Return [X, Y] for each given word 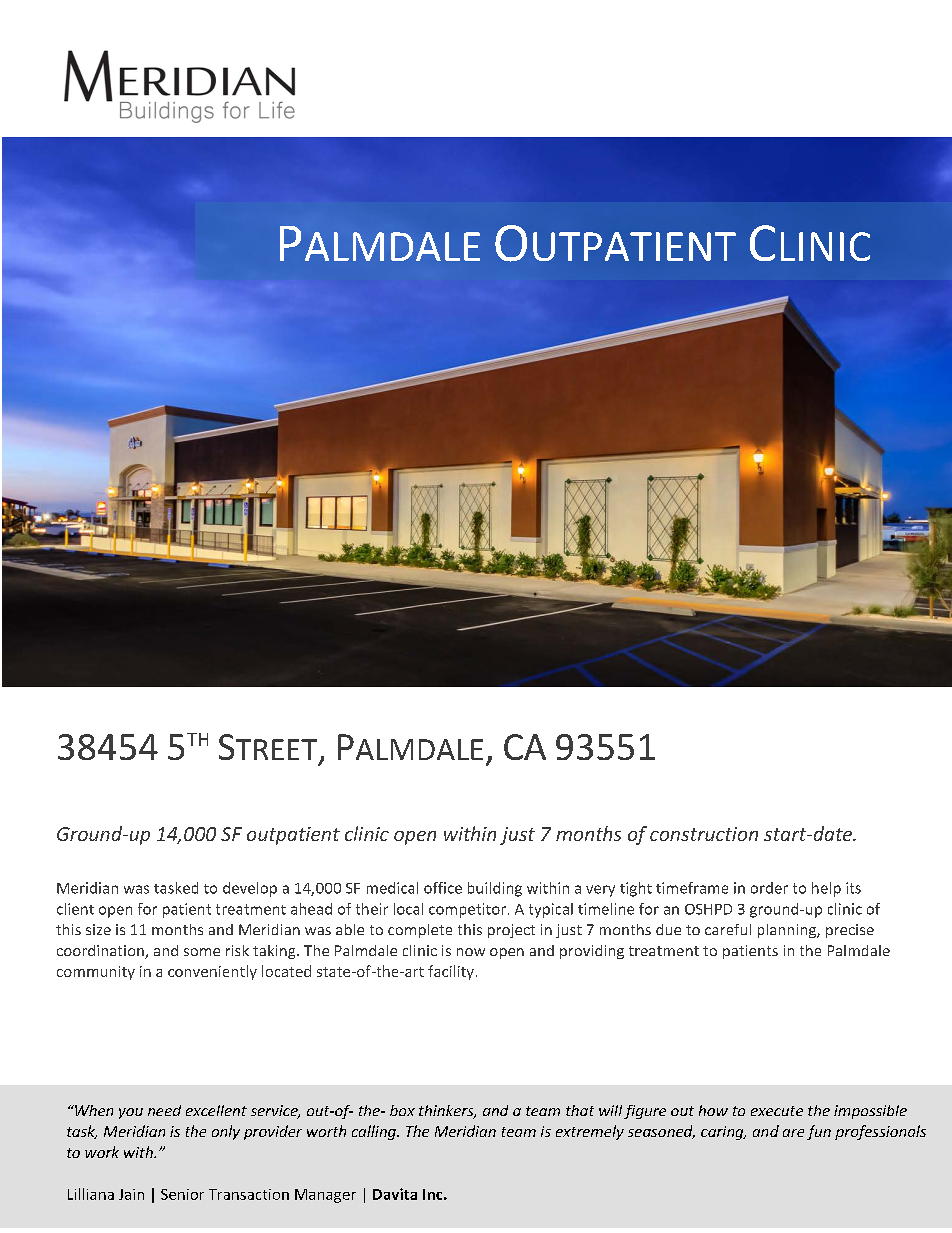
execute [777, 1111]
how [713, 1110]
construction [704, 834]
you [131, 1113]
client [75, 909]
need [164, 1110]
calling [375, 1132]
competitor [467, 910]
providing [592, 952]
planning [788, 931]
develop [250, 889]
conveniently [212, 972]
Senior [182, 1194]
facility [451, 972]
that [580, 1110]
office [443, 888]
